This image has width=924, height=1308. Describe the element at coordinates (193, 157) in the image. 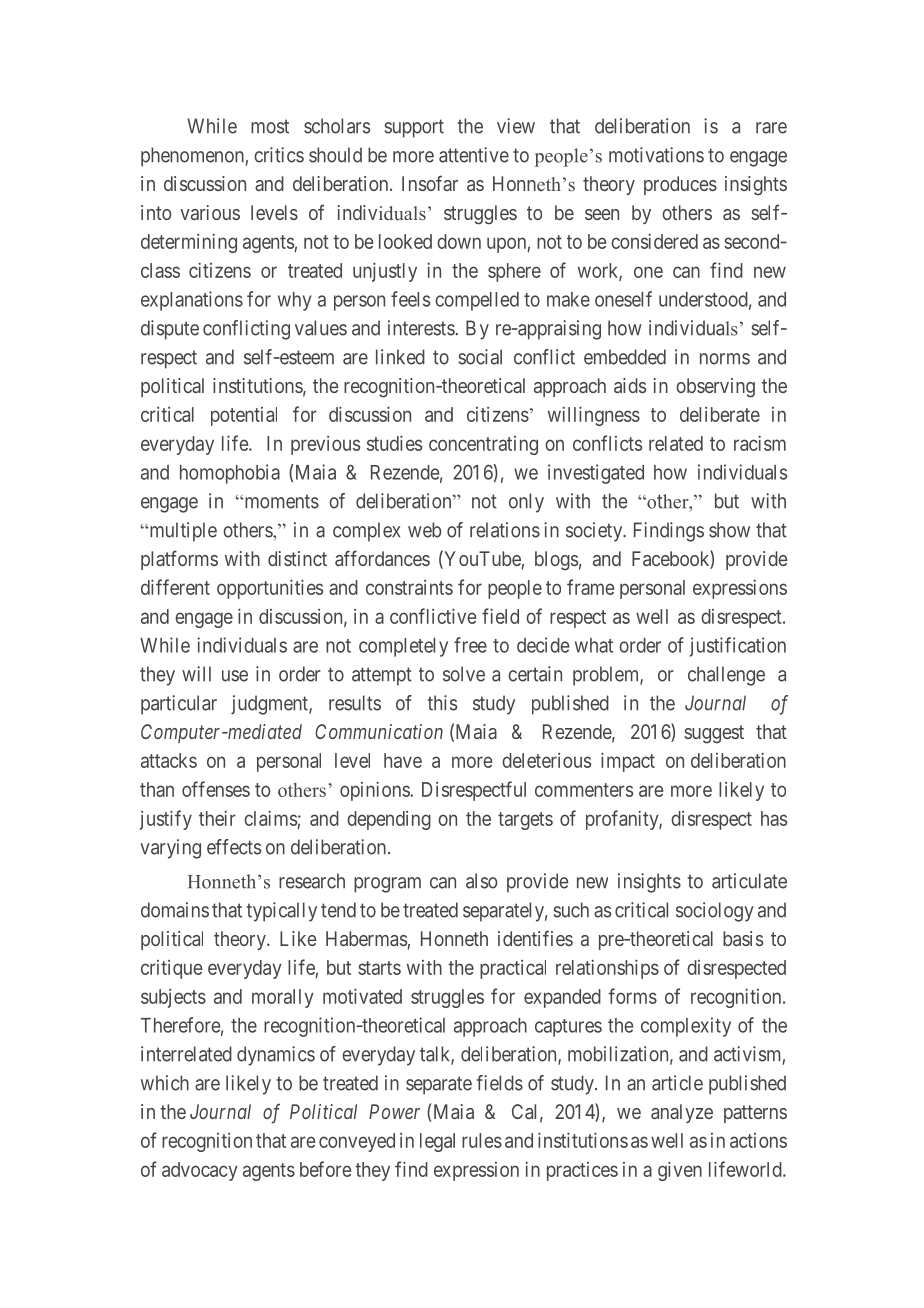

I see `phenomenon` at that location.
